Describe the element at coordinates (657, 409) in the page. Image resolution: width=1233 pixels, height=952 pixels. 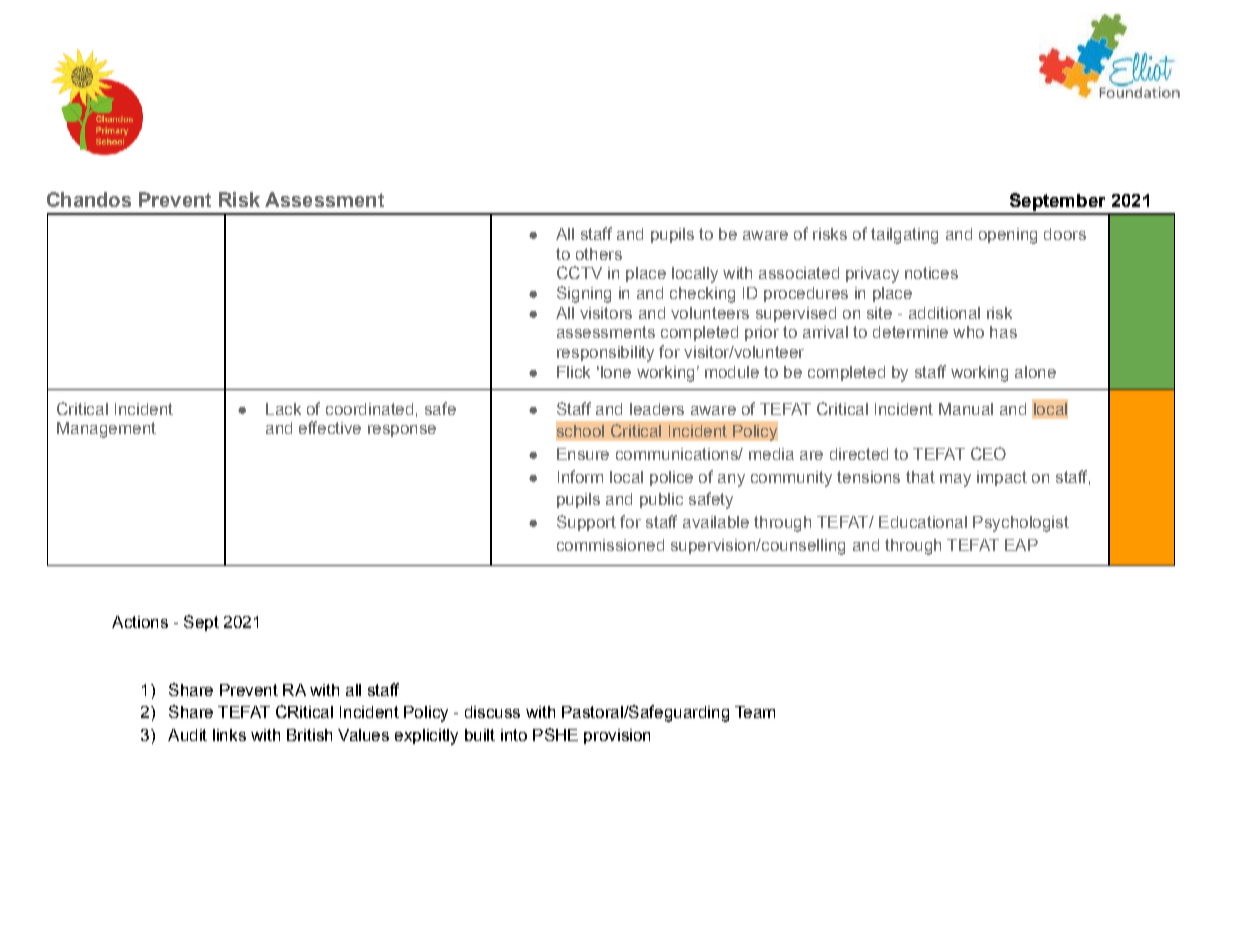
I see `leaders` at that location.
